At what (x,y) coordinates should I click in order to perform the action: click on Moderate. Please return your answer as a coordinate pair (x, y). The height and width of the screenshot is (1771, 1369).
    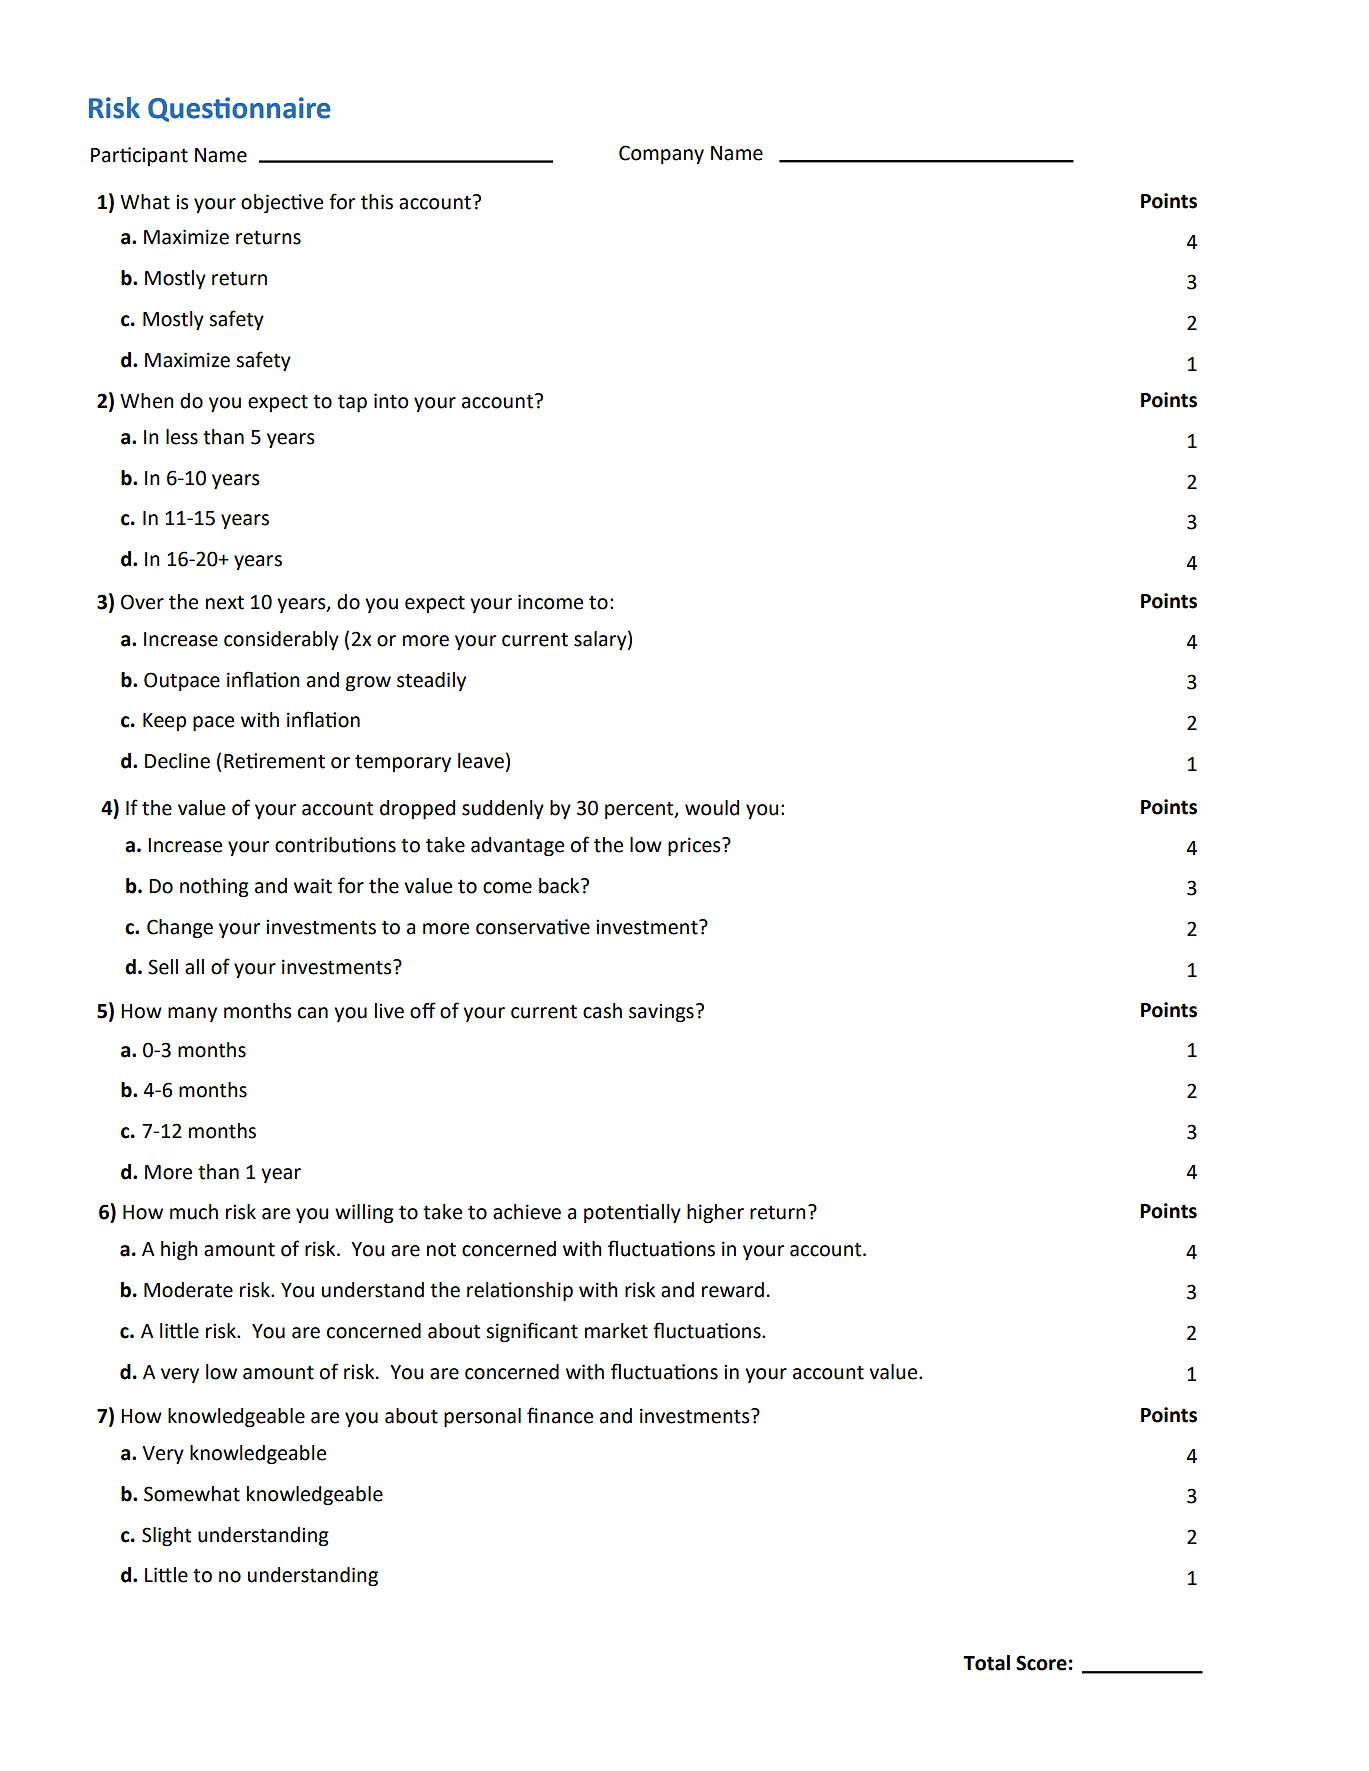
    Looking at the image, I should click on (188, 1290).
